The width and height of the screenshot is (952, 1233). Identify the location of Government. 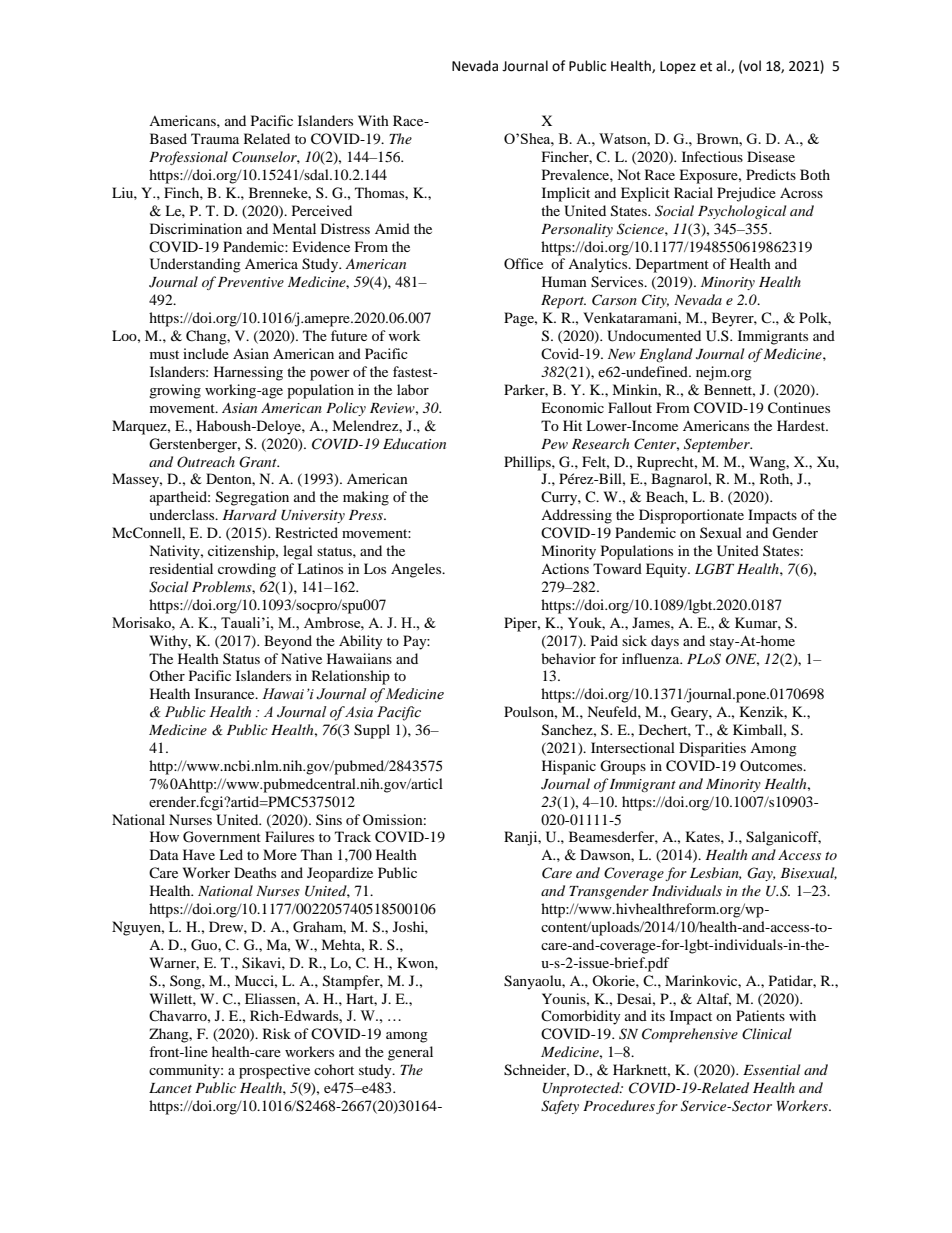
(222, 837).
